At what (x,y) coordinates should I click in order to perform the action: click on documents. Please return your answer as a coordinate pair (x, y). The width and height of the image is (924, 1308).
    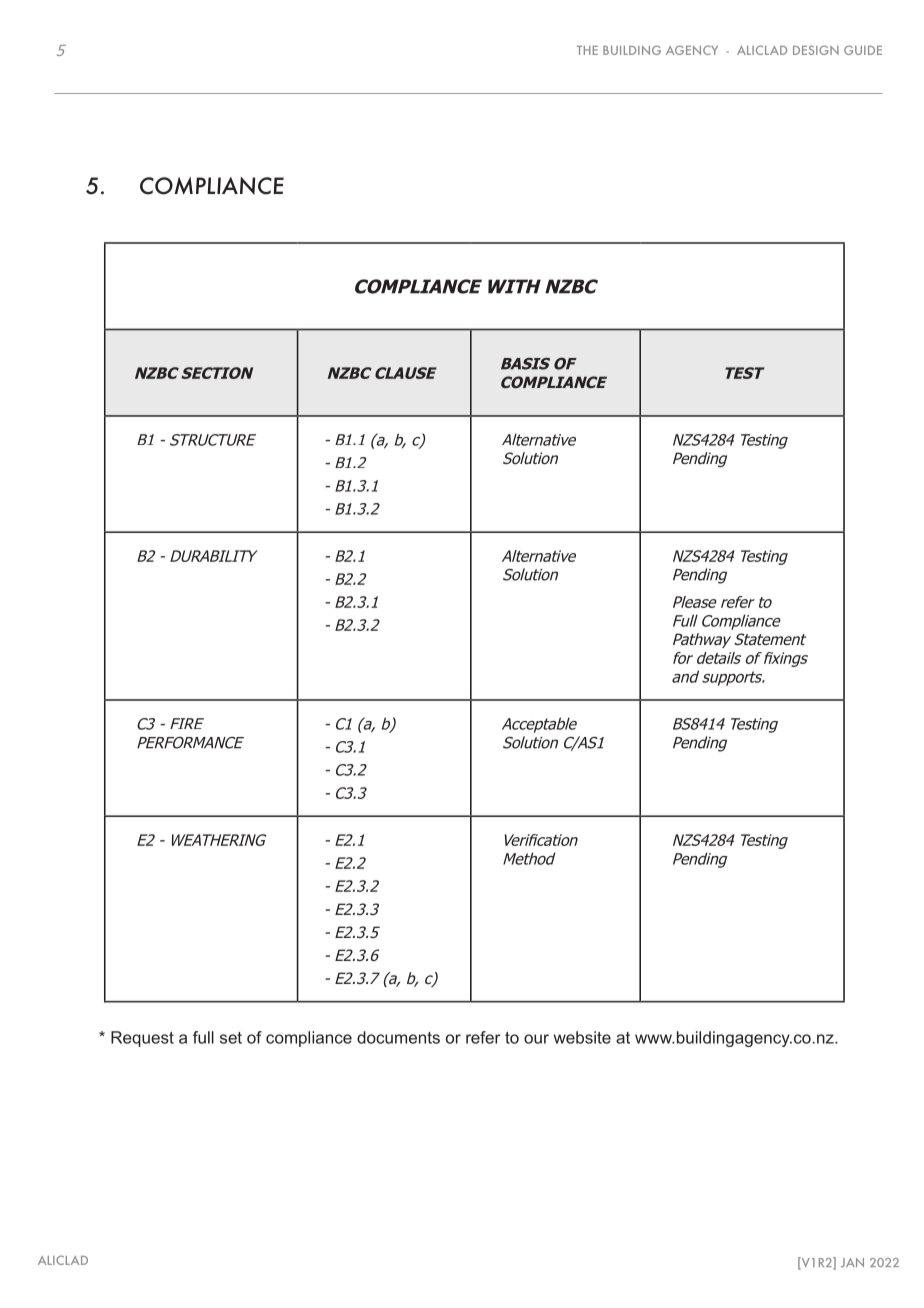
    Looking at the image, I should click on (398, 1037).
